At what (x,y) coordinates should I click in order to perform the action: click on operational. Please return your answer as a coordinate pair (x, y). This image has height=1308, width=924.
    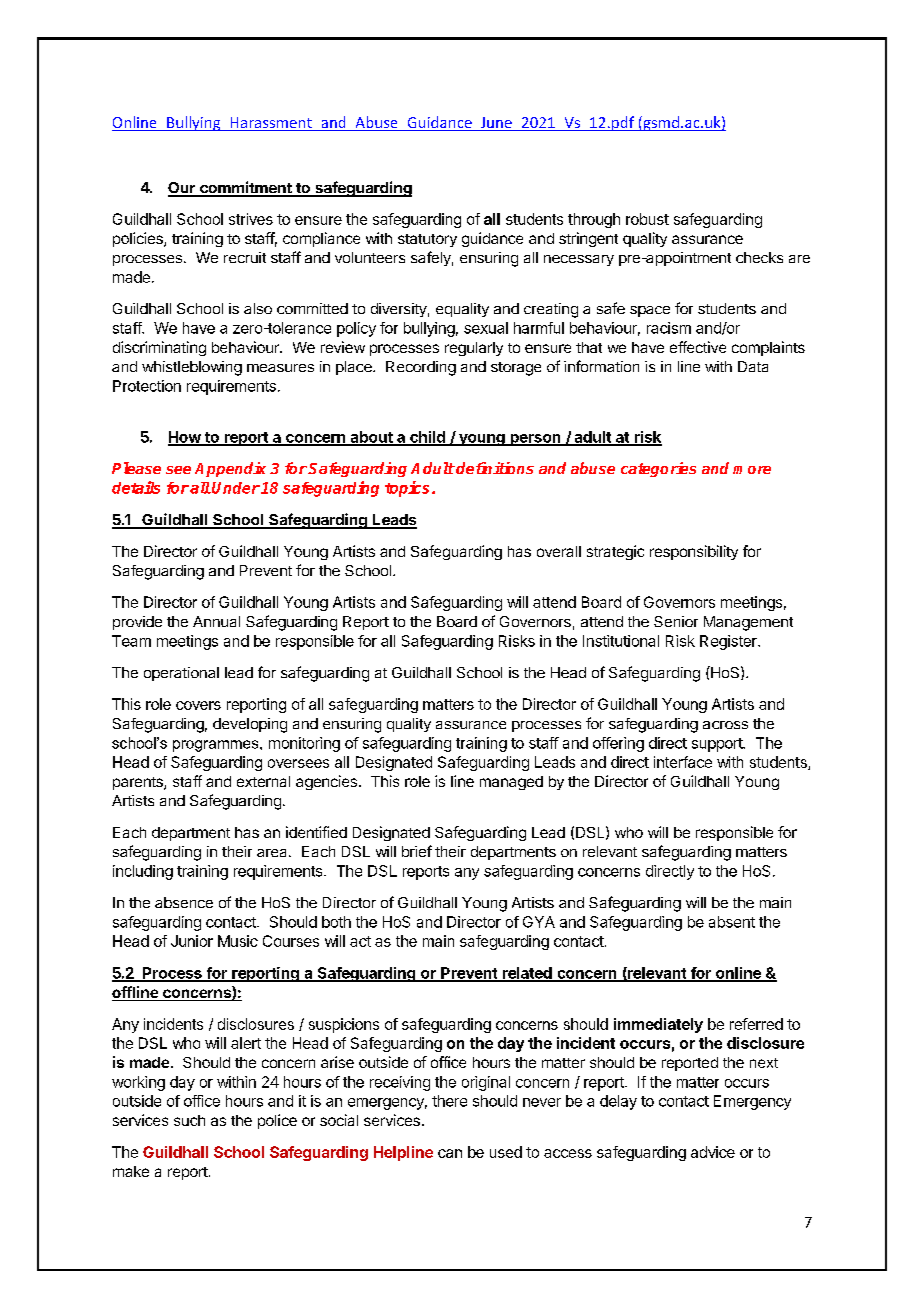
    Looking at the image, I should click on (181, 674).
